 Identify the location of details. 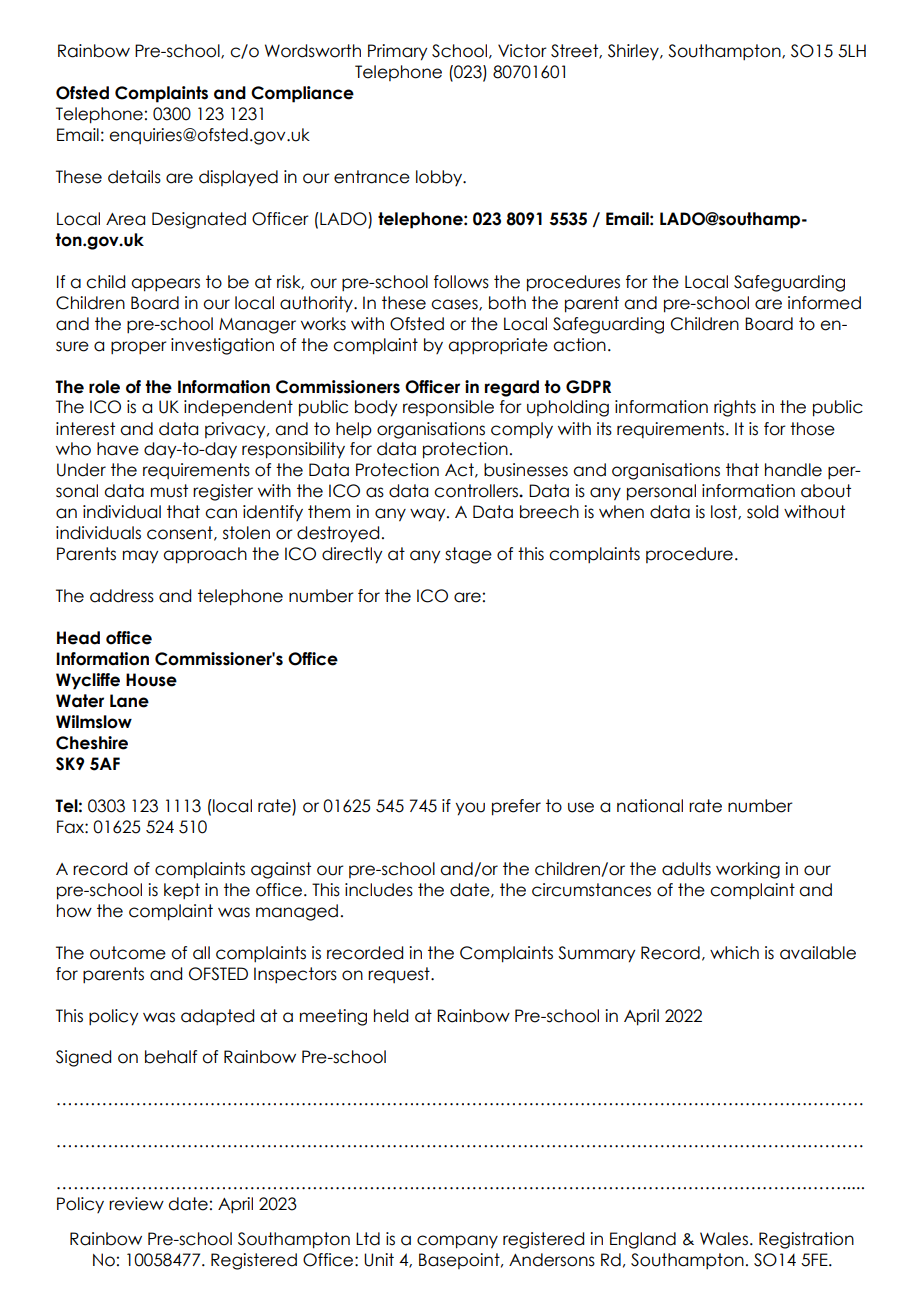
(134, 177).
